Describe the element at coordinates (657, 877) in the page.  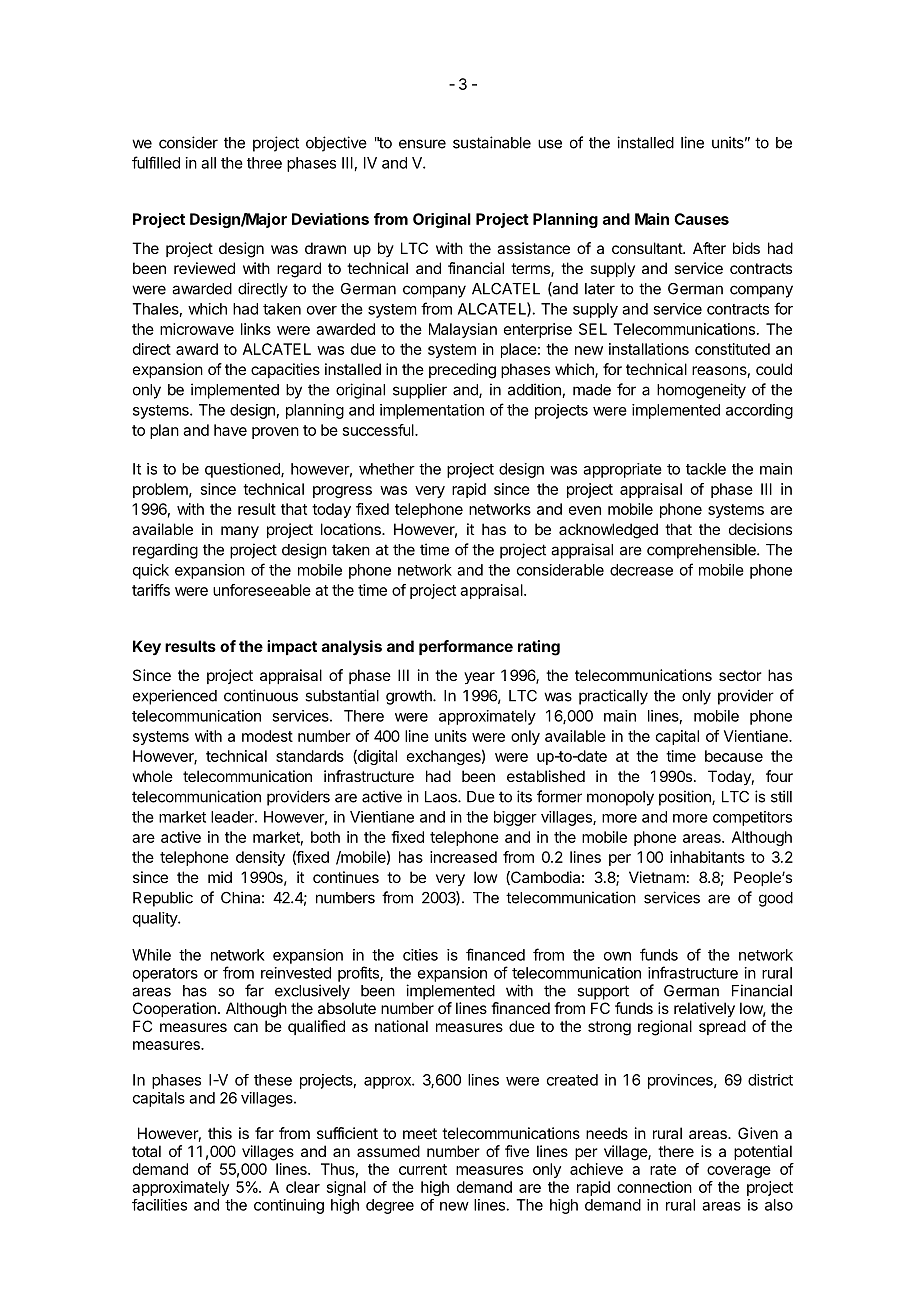
I see `Vietnam` at that location.
